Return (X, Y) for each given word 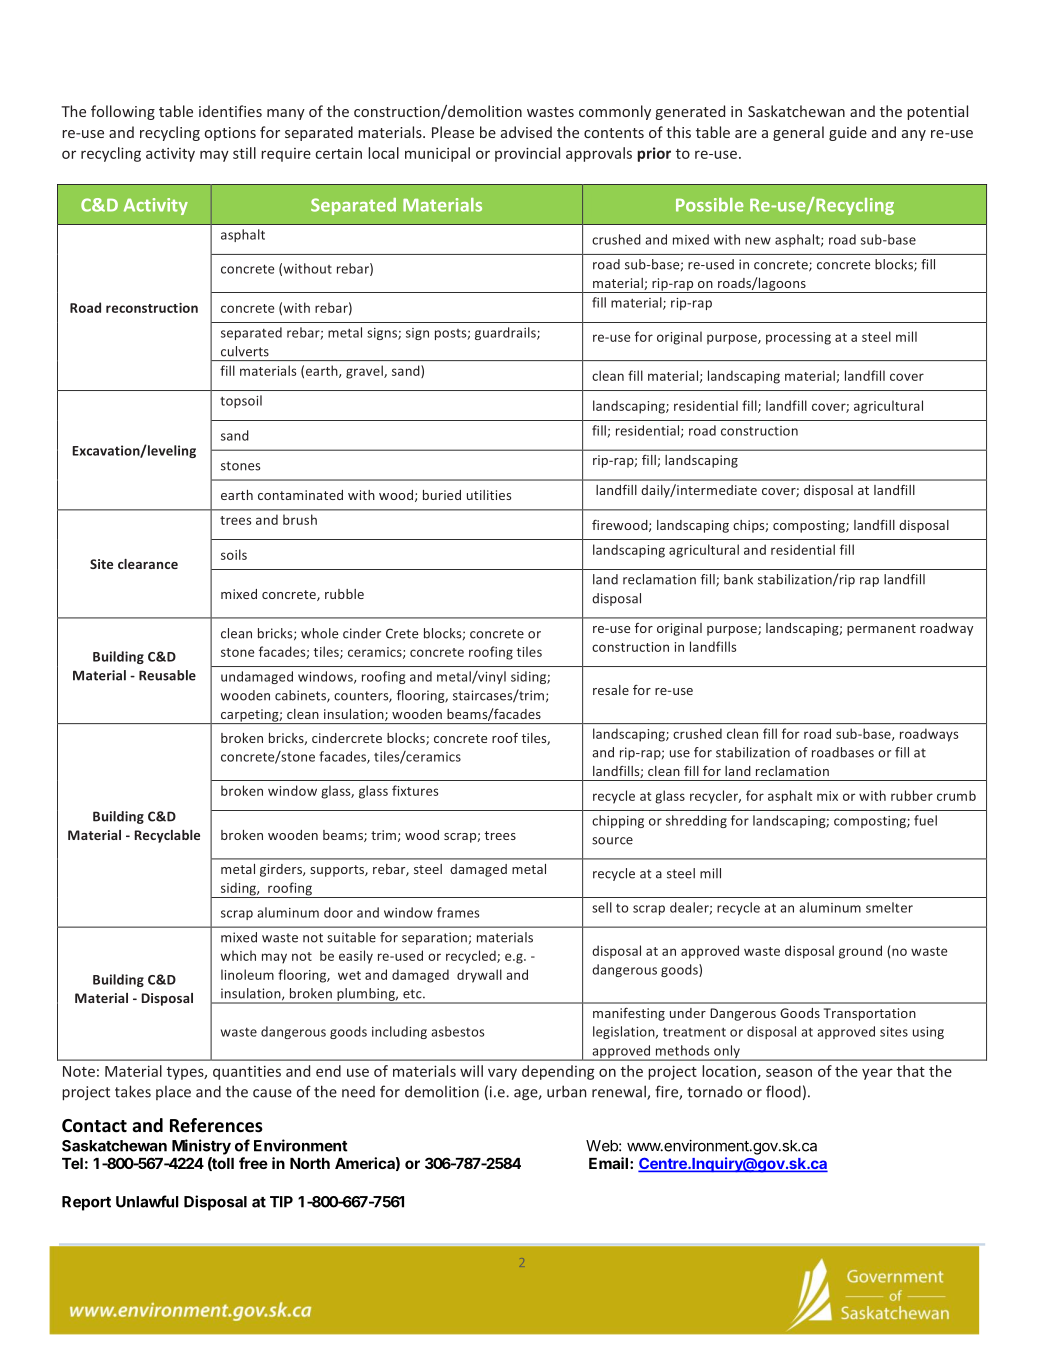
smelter (889, 907)
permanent (881, 630)
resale (611, 690)
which (238, 955)
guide (848, 133)
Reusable (167, 675)
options (230, 134)
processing (798, 338)
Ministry (201, 1147)
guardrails (506, 333)
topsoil (241, 401)
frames (458, 912)
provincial (527, 154)
